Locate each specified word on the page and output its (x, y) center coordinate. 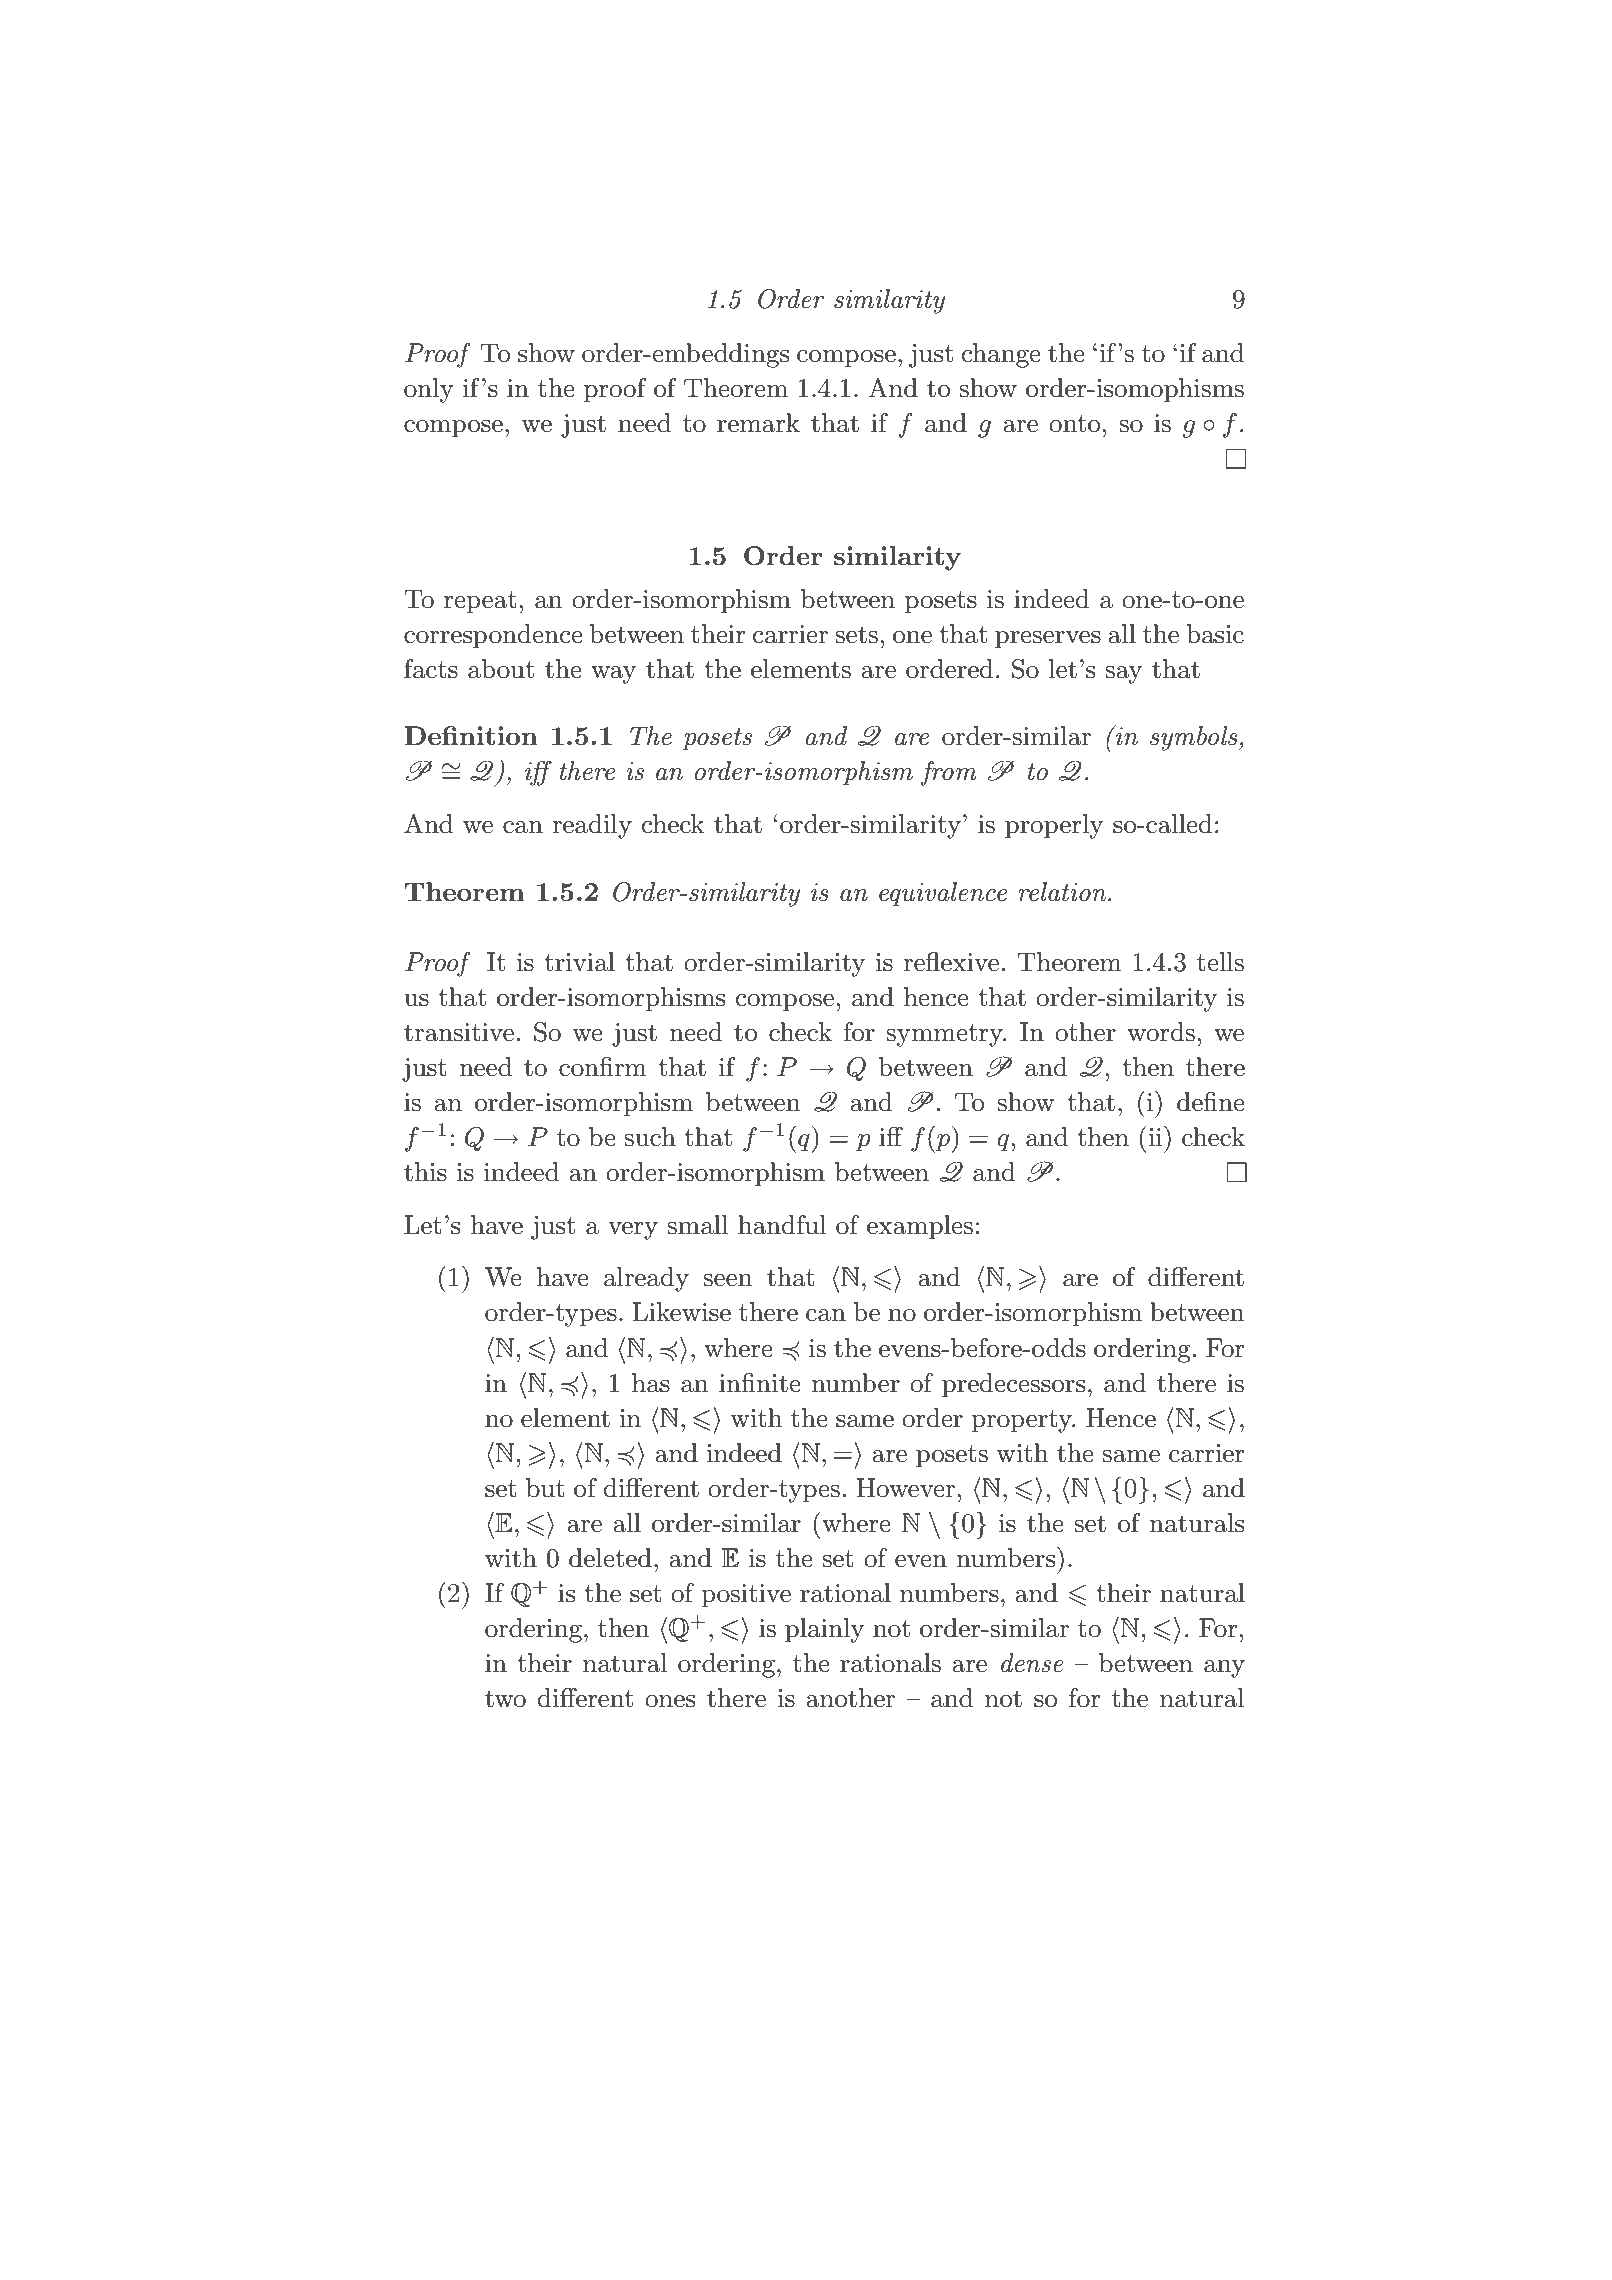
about (501, 669)
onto (1074, 424)
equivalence (943, 894)
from (949, 773)
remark (758, 423)
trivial (579, 962)
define (1211, 1102)
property (1022, 1421)
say (1123, 675)
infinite (760, 1383)
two (505, 1699)
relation (1063, 892)
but (545, 1488)
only (429, 390)
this (425, 1172)
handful (782, 1225)
